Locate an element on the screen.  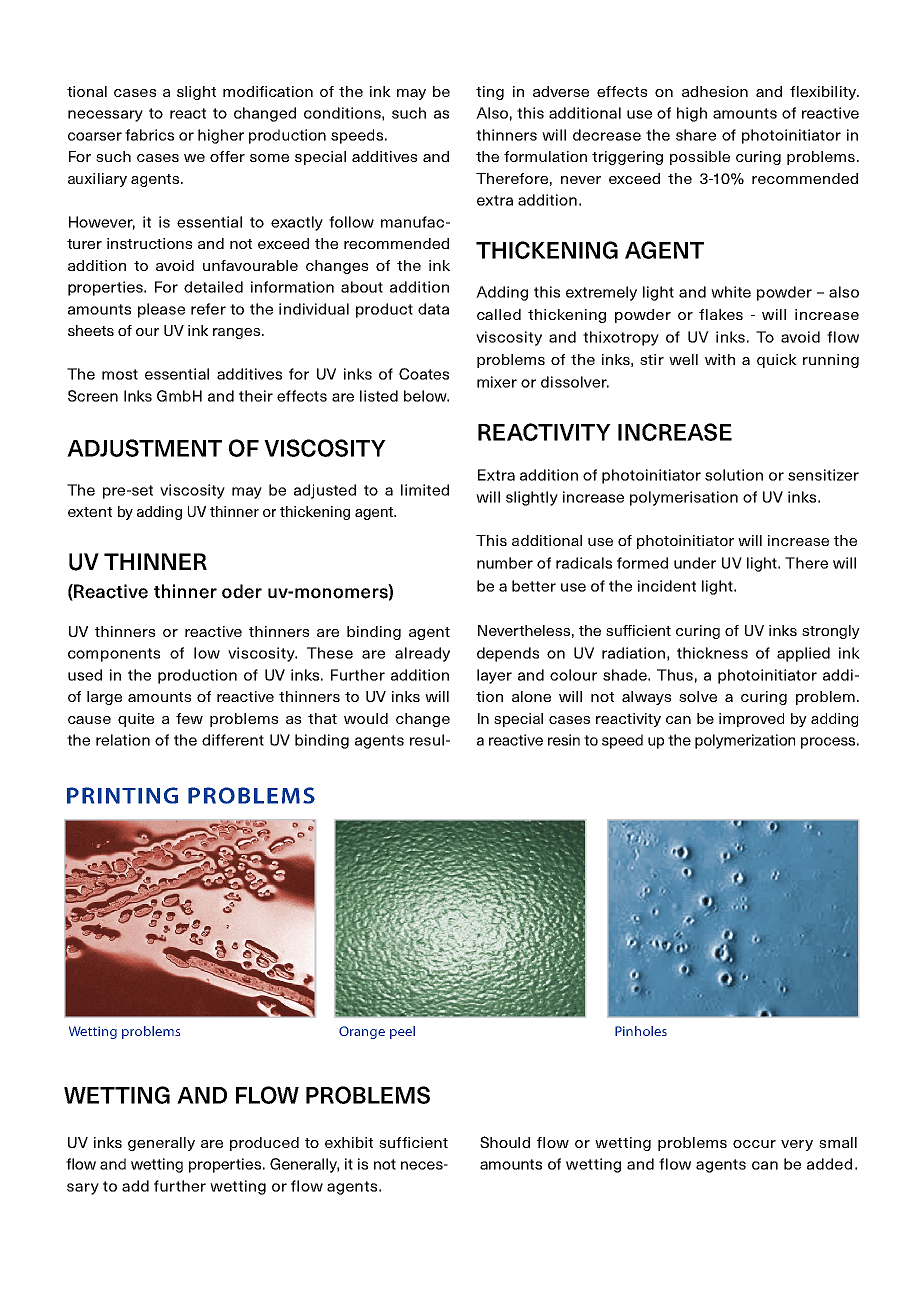
improved is located at coordinates (751, 720).
